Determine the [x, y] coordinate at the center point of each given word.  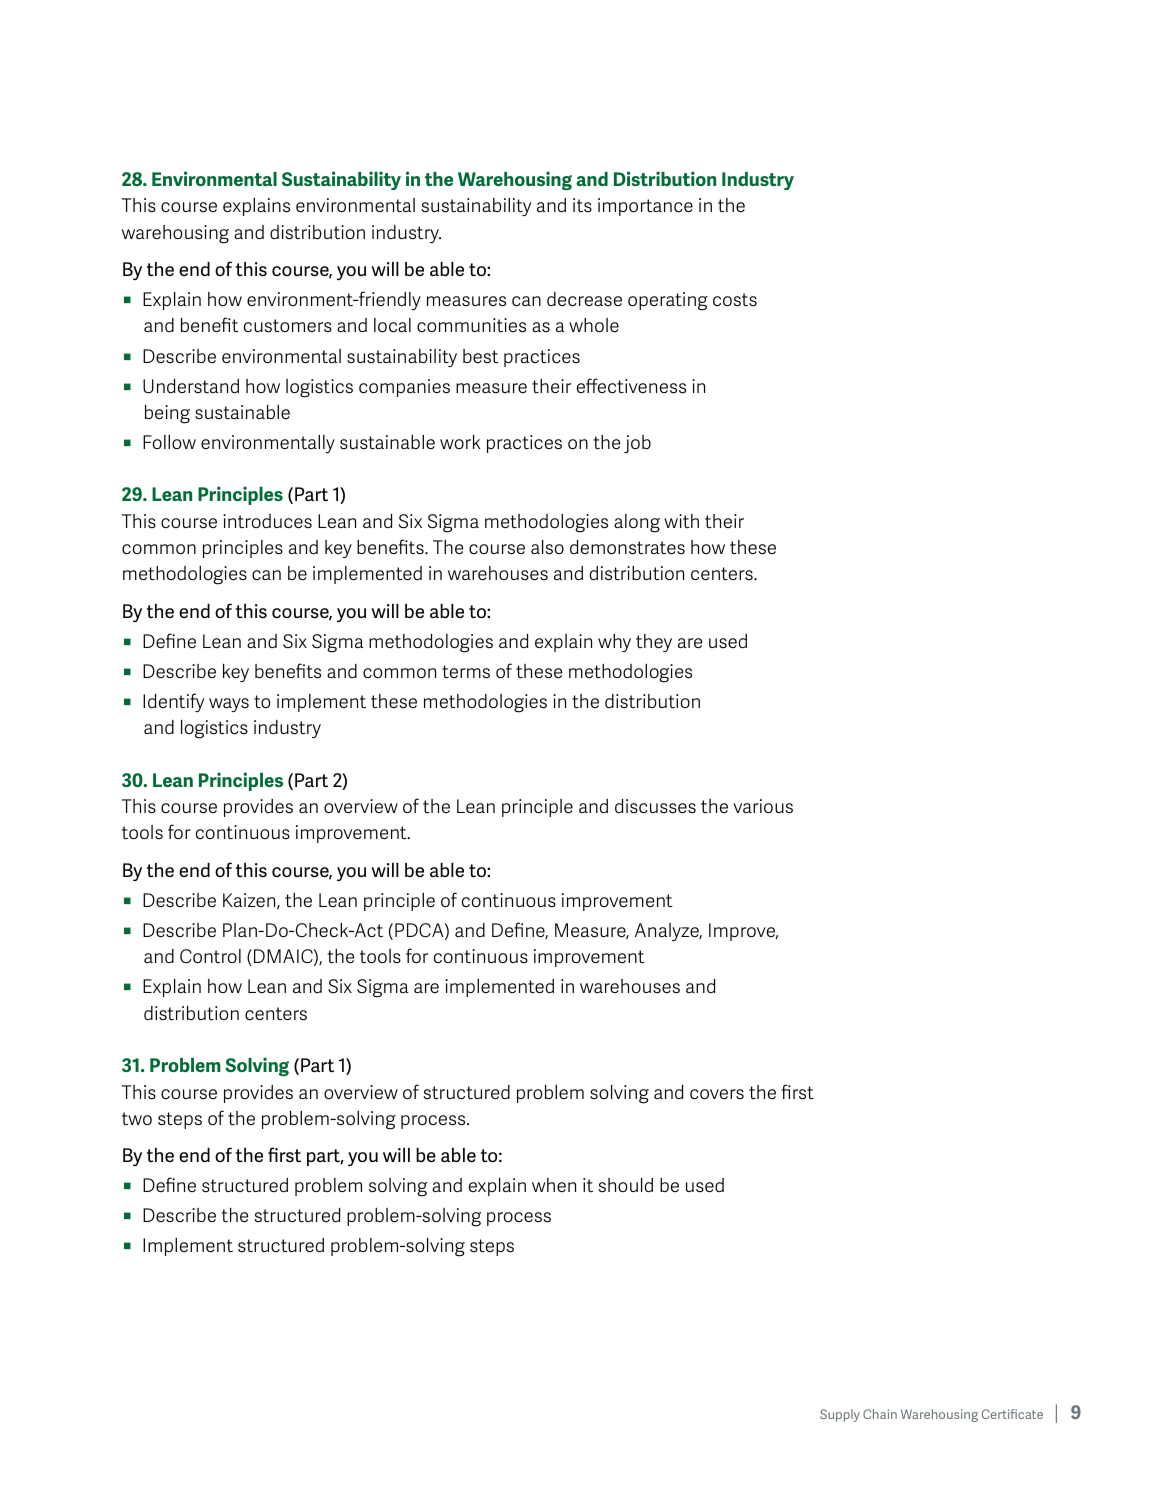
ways [229, 705]
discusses [655, 806]
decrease [584, 299]
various [763, 806]
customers [288, 326]
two [137, 1118]
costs [735, 300]
